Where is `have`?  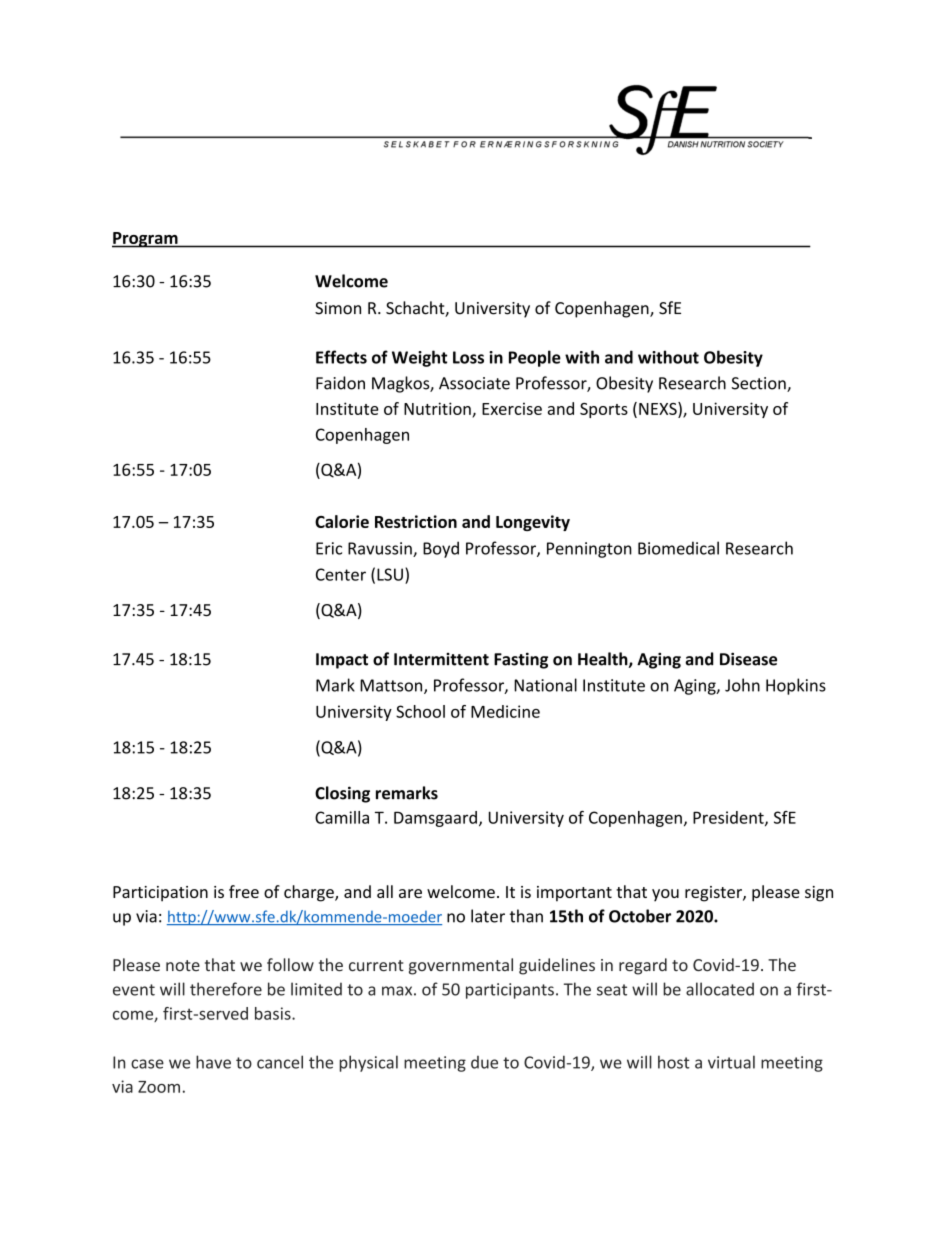 have is located at coordinates (213, 1062).
